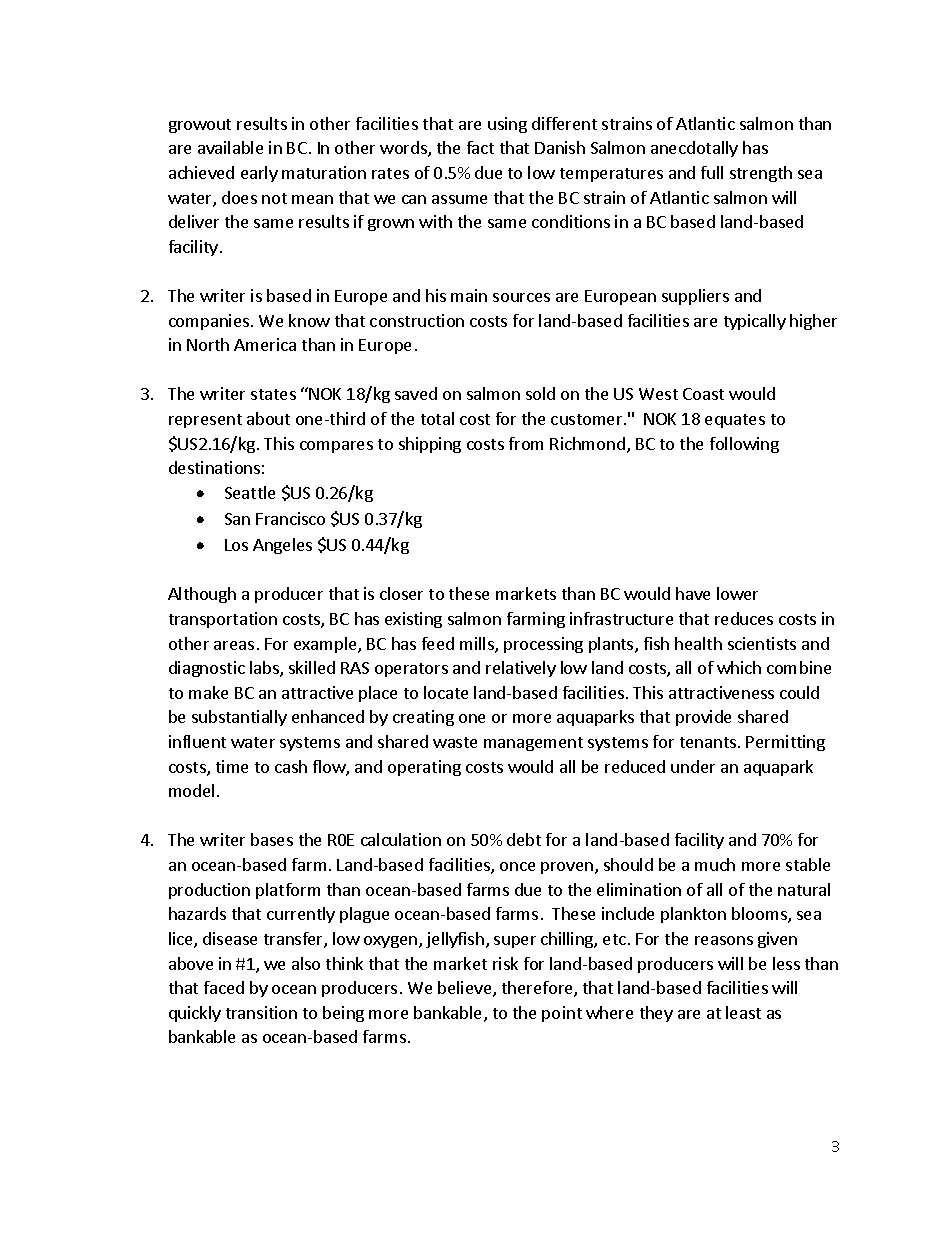 The image size is (952, 1233). What do you see at coordinates (693, 766) in the page?
I see `under` at bounding box center [693, 766].
